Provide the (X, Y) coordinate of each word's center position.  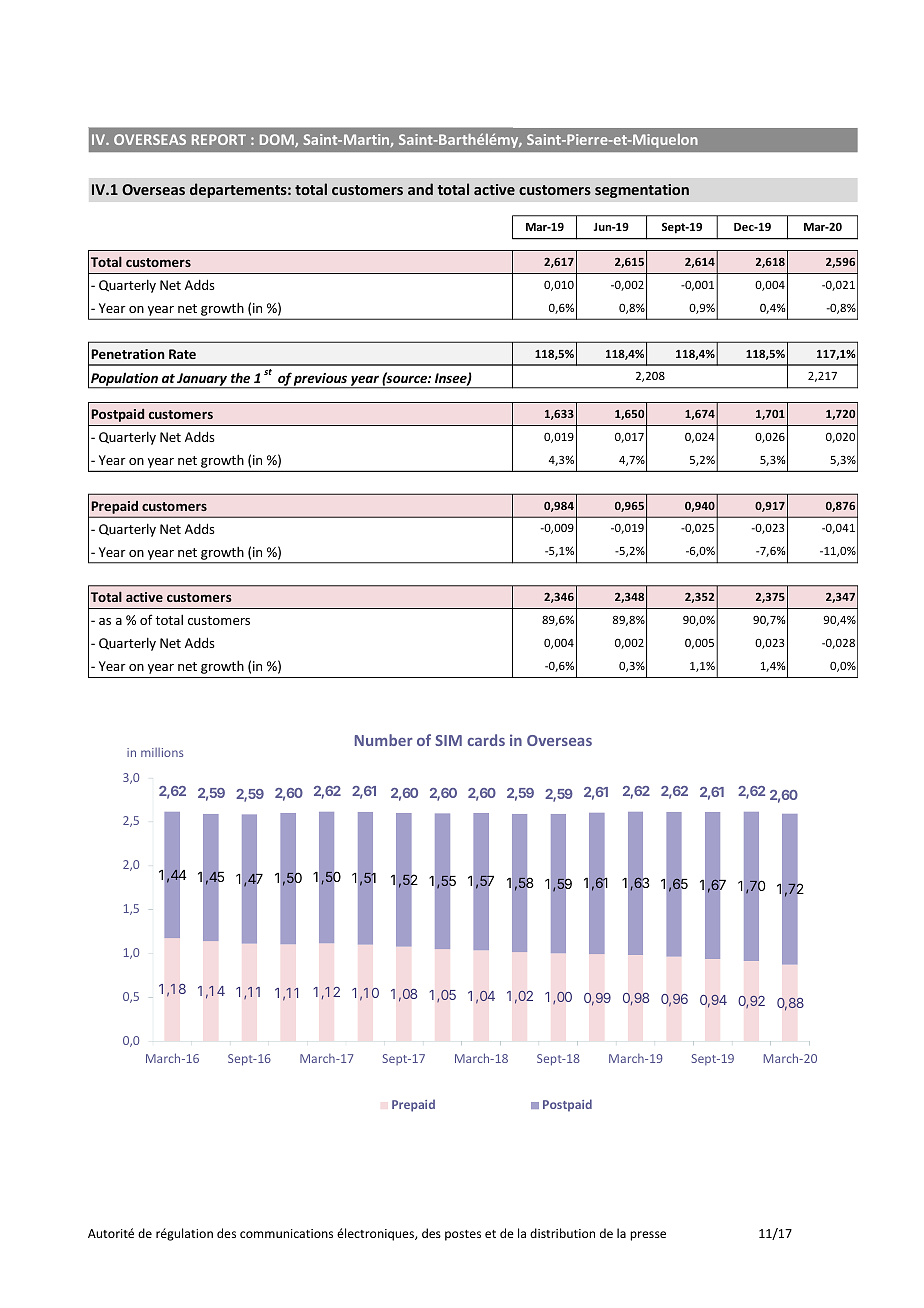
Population (124, 380)
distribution (562, 1233)
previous (321, 380)
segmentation (642, 191)
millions (162, 752)
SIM (448, 740)
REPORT (219, 139)
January (203, 380)
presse (648, 1236)
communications (286, 1233)
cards (486, 740)
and (420, 189)
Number (384, 740)
